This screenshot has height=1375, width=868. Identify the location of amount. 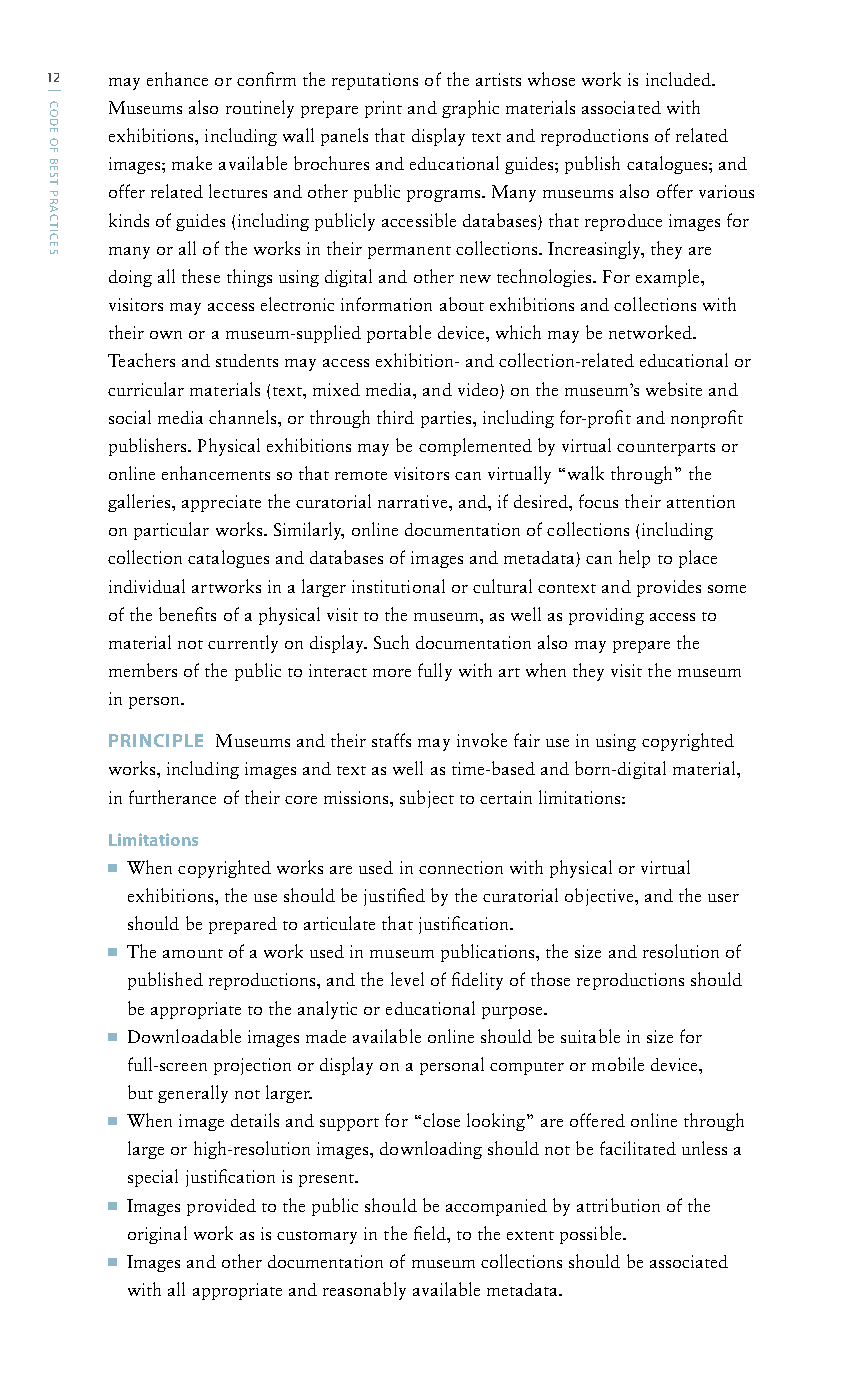
(193, 953).
